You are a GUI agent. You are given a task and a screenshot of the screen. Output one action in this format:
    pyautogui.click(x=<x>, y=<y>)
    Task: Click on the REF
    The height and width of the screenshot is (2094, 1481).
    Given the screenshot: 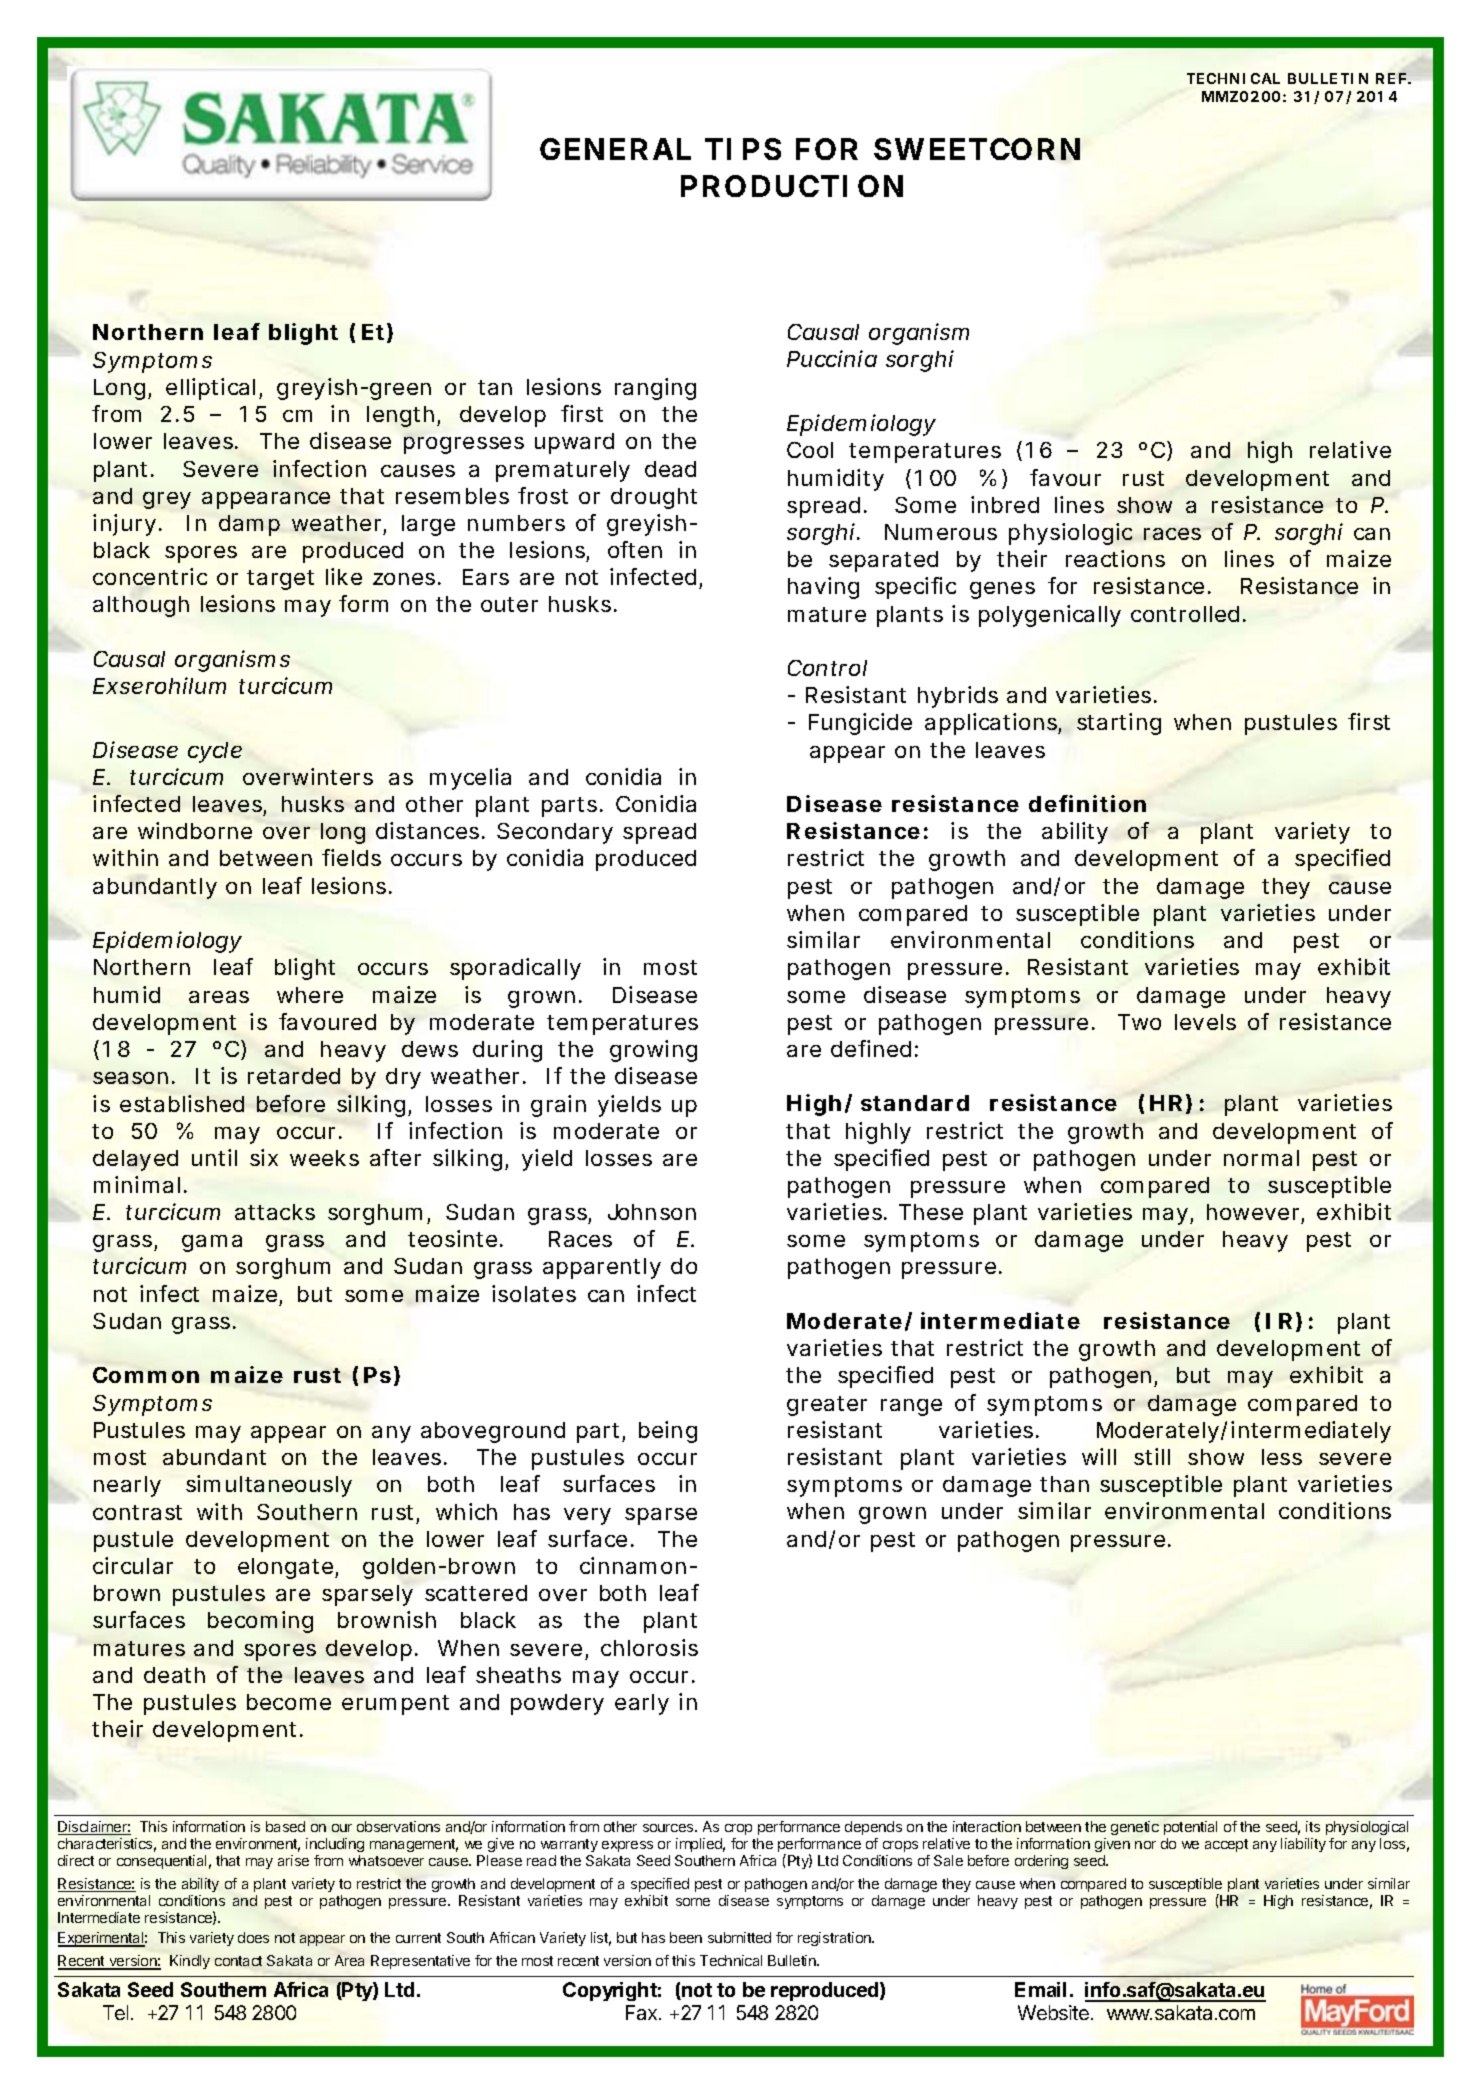 What is the action you would take?
    pyautogui.click(x=1391, y=78)
